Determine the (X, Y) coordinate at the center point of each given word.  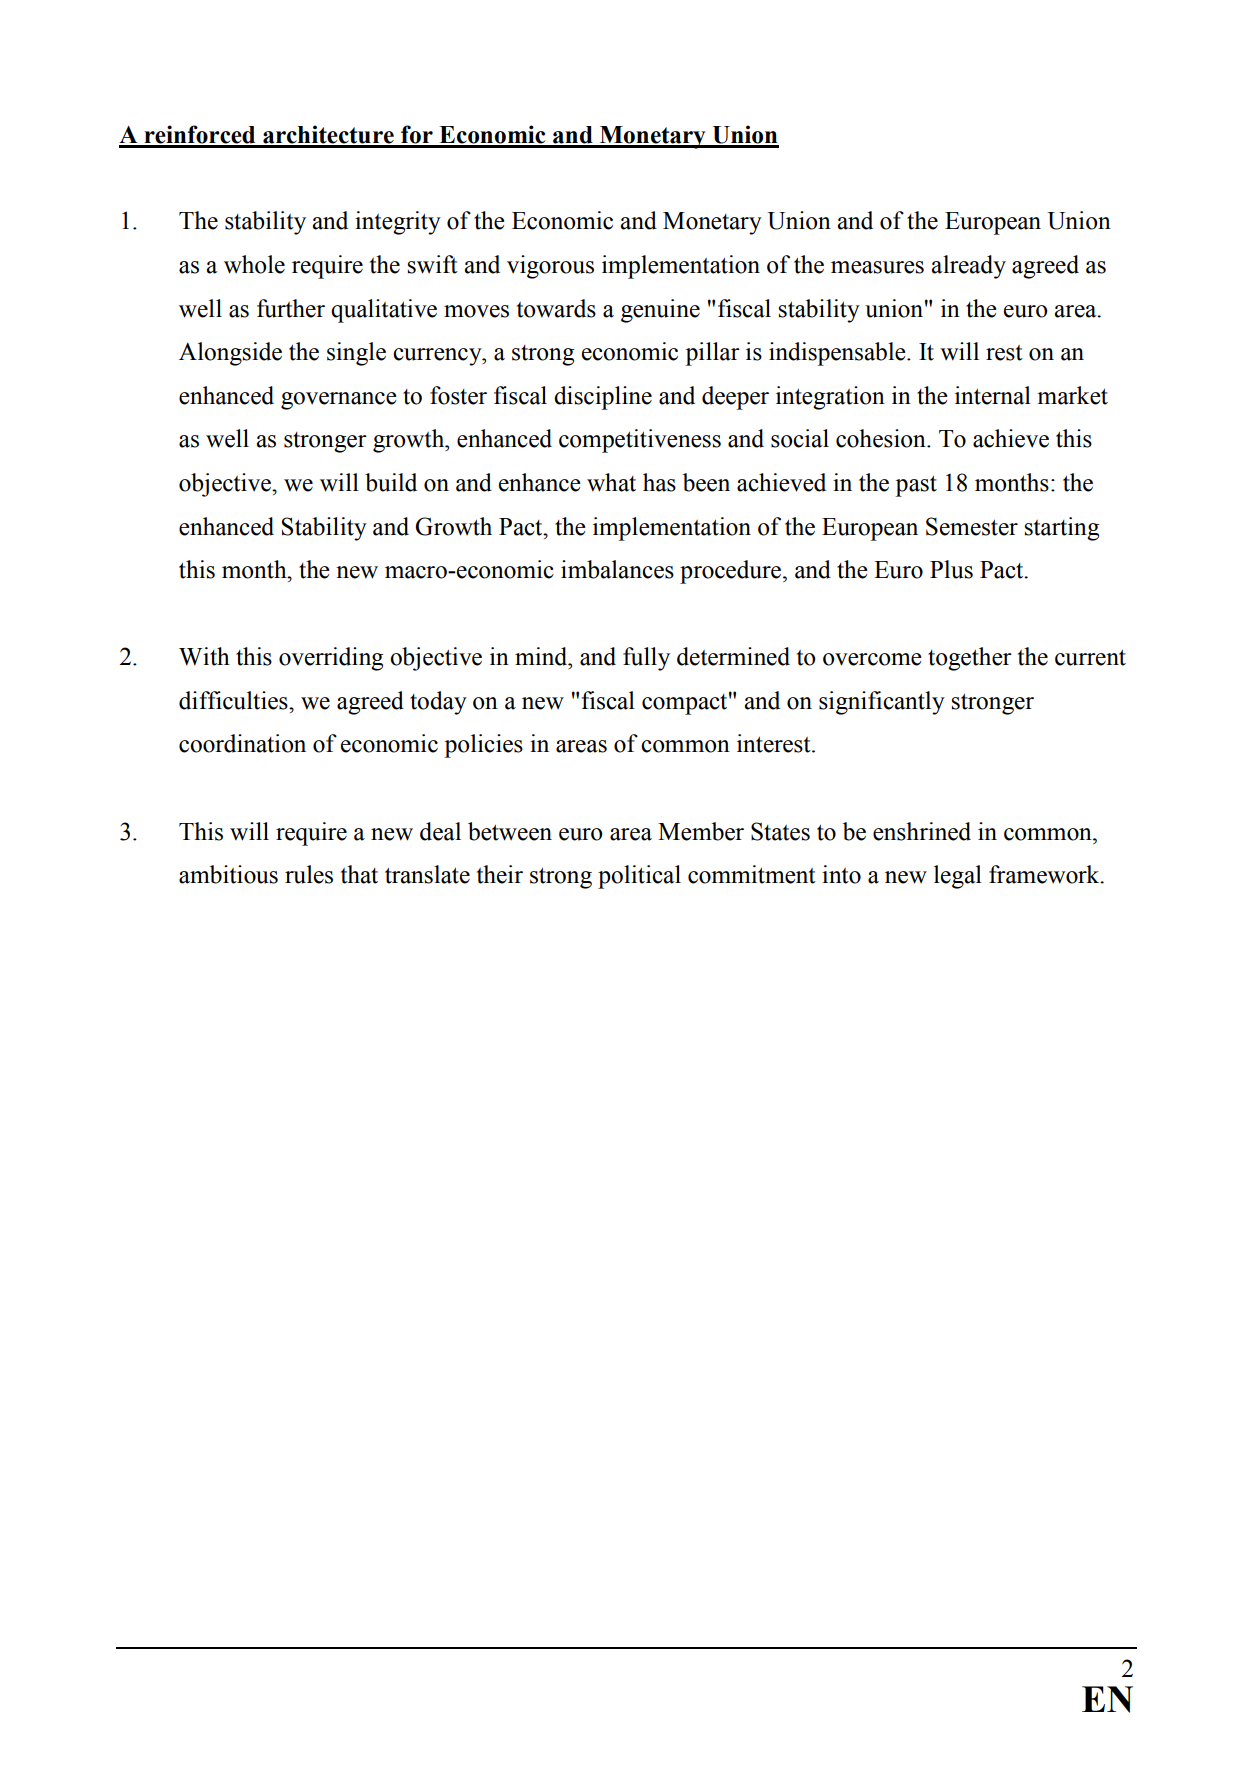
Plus (951, 569)
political (639, 877)
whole (254, 264)
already (969, 267)
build (391, 482)
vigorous (550, 267)
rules (309, 874)
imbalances (617, 569)
